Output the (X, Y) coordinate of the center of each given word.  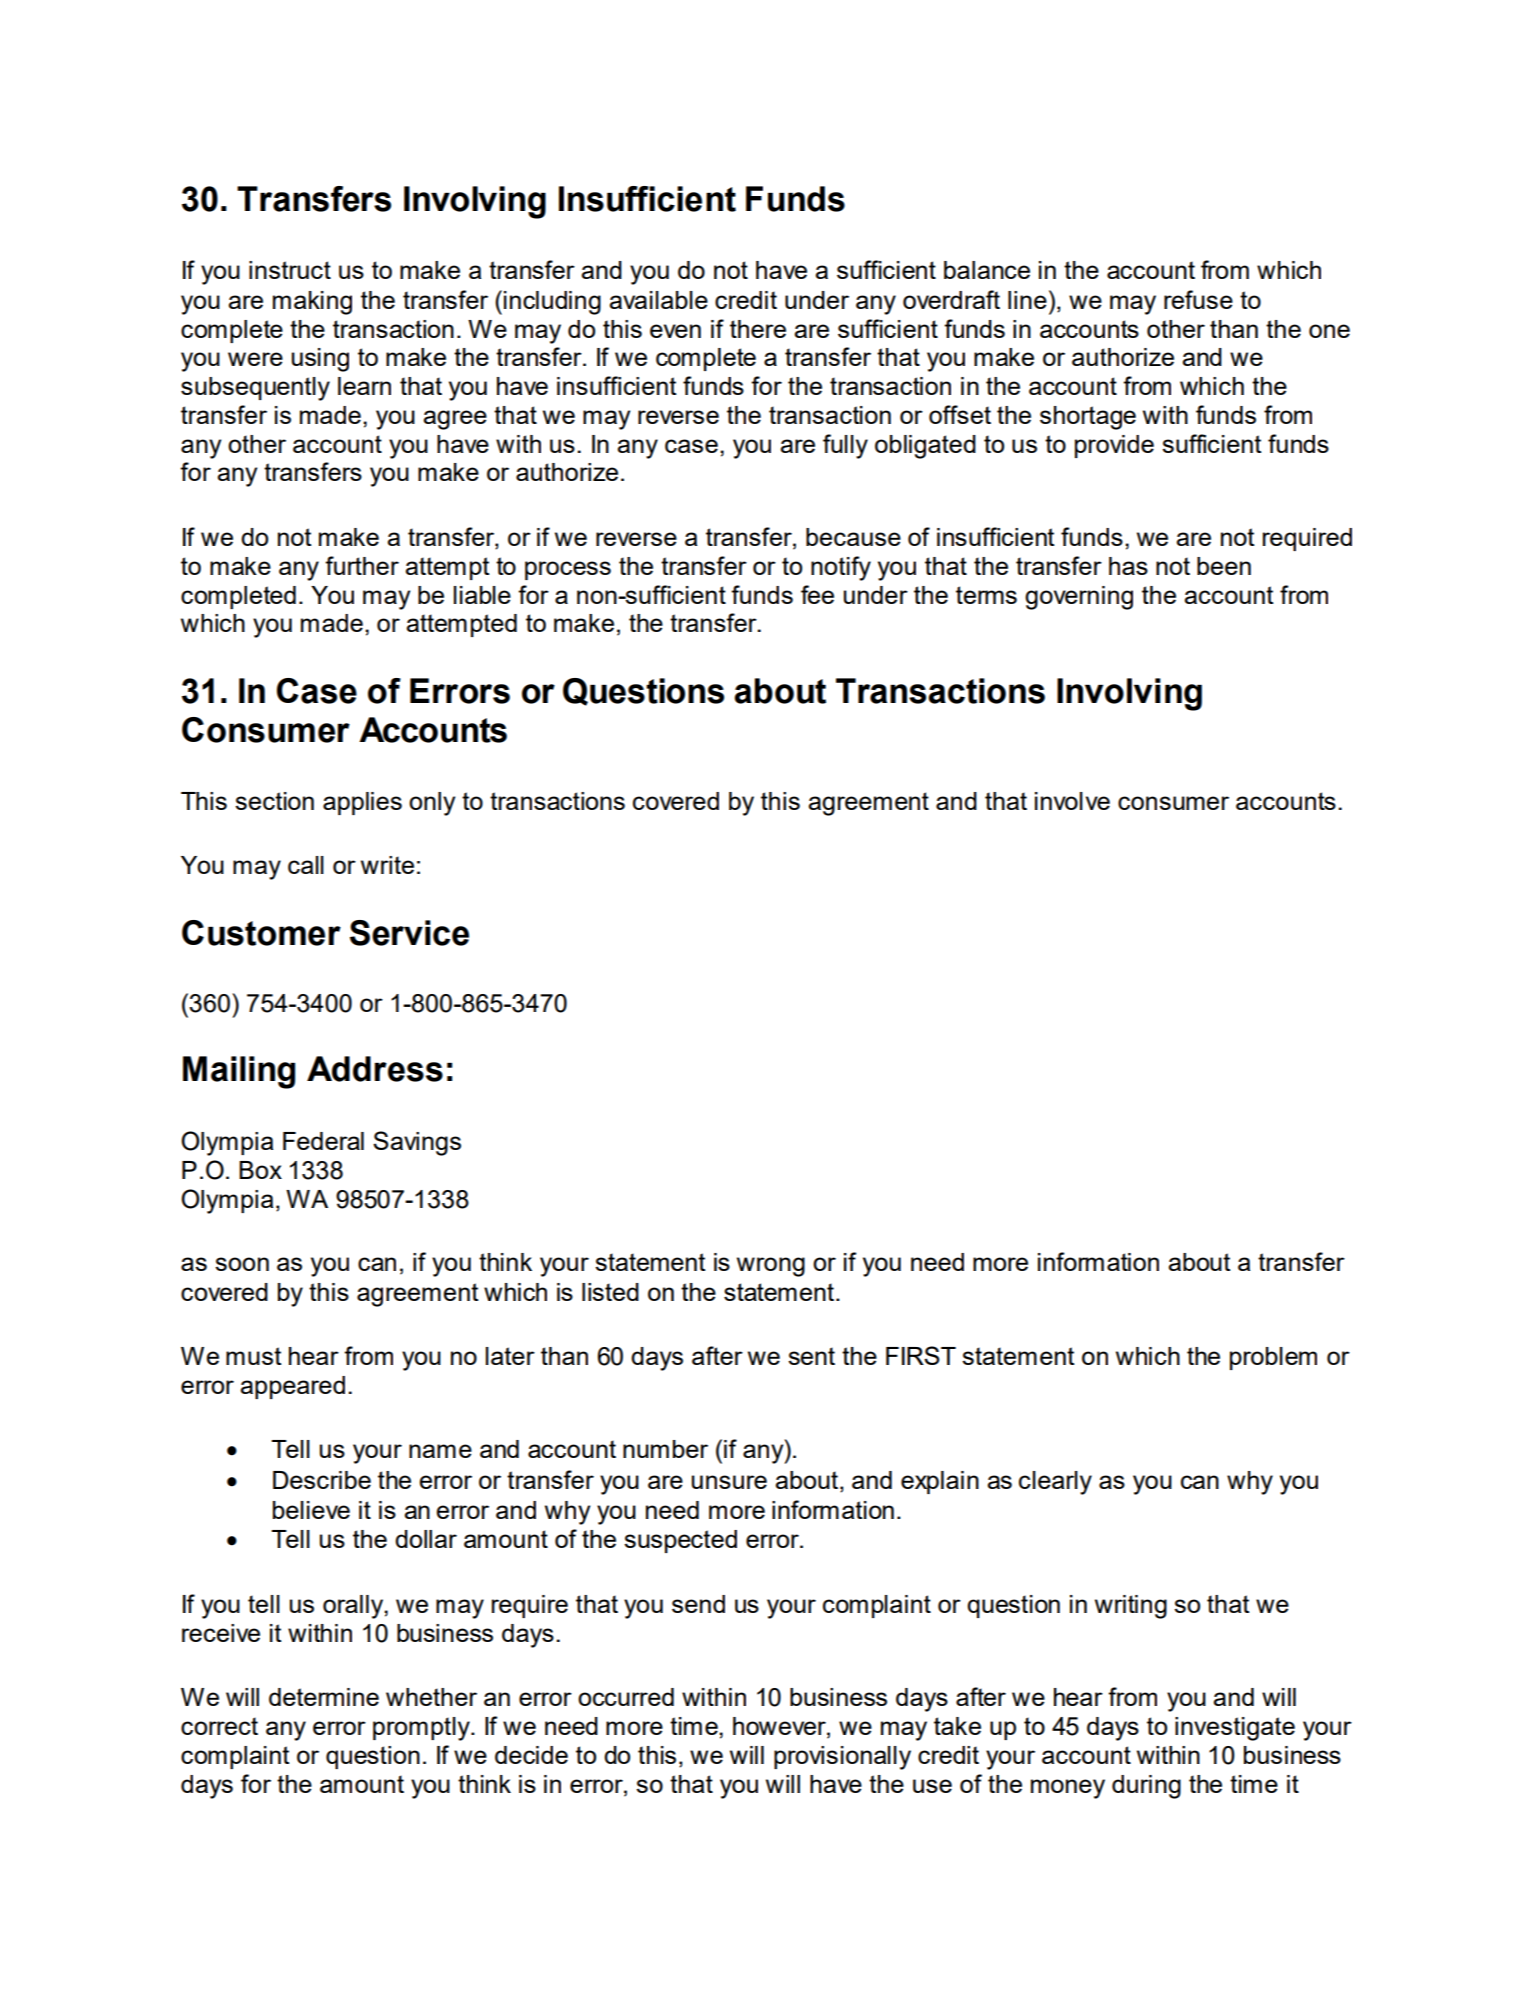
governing (1079, 598)
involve (1072, 801)
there (758, 329)
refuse (1198, 299)
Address (375, 1069)
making (312, 303)
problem (1273, 1358)
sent (811, 1356)
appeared (293, 1387)
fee (817, 594)
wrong (771, 1267)
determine (324, 1697)
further (362, 565)
